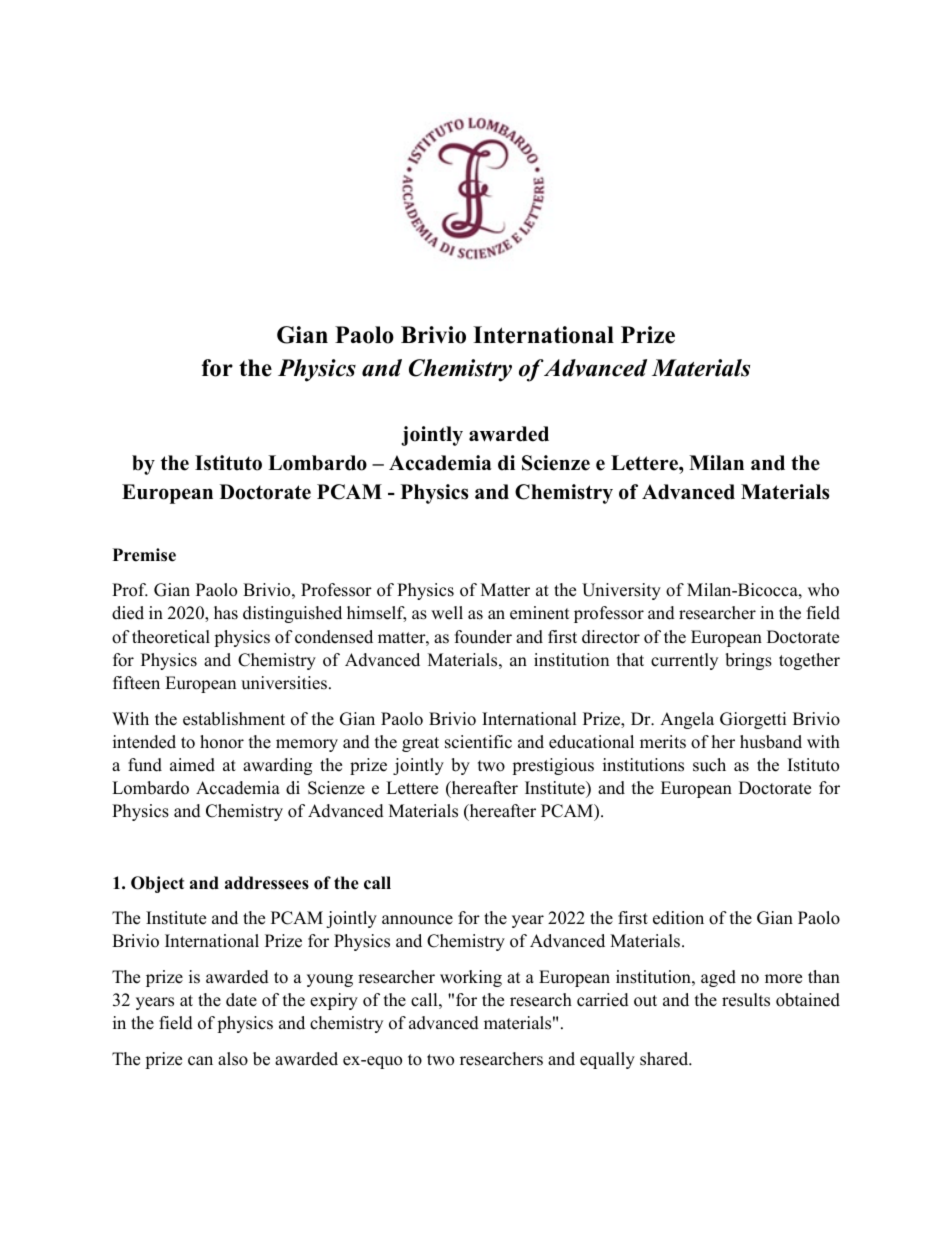 The width and height of the document is (952, 1233). Describe the element at coordinates (192, 765) in the document. I see `aimed` at that location.
